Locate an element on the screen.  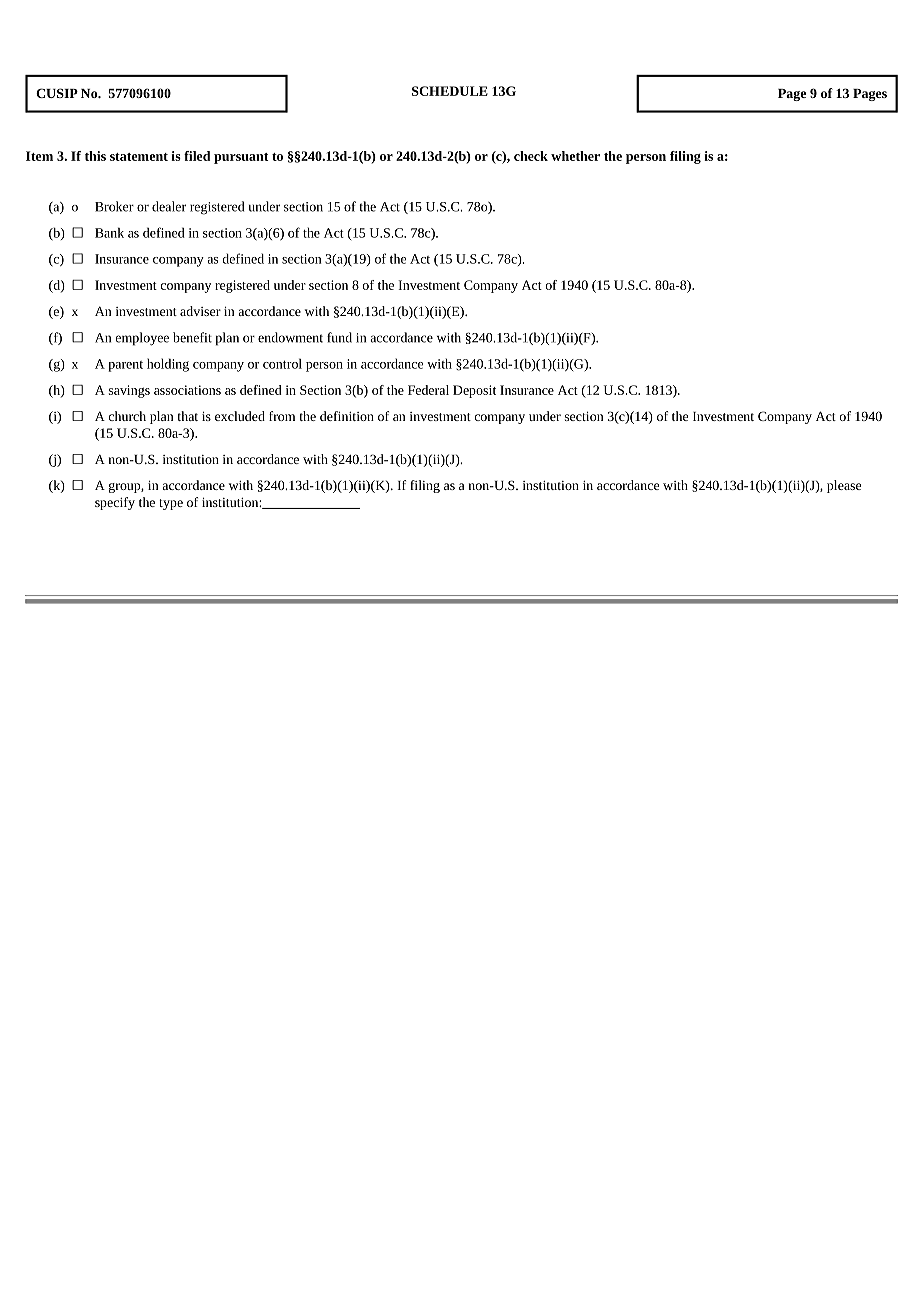
savings is located at coordinates (129, 391).
